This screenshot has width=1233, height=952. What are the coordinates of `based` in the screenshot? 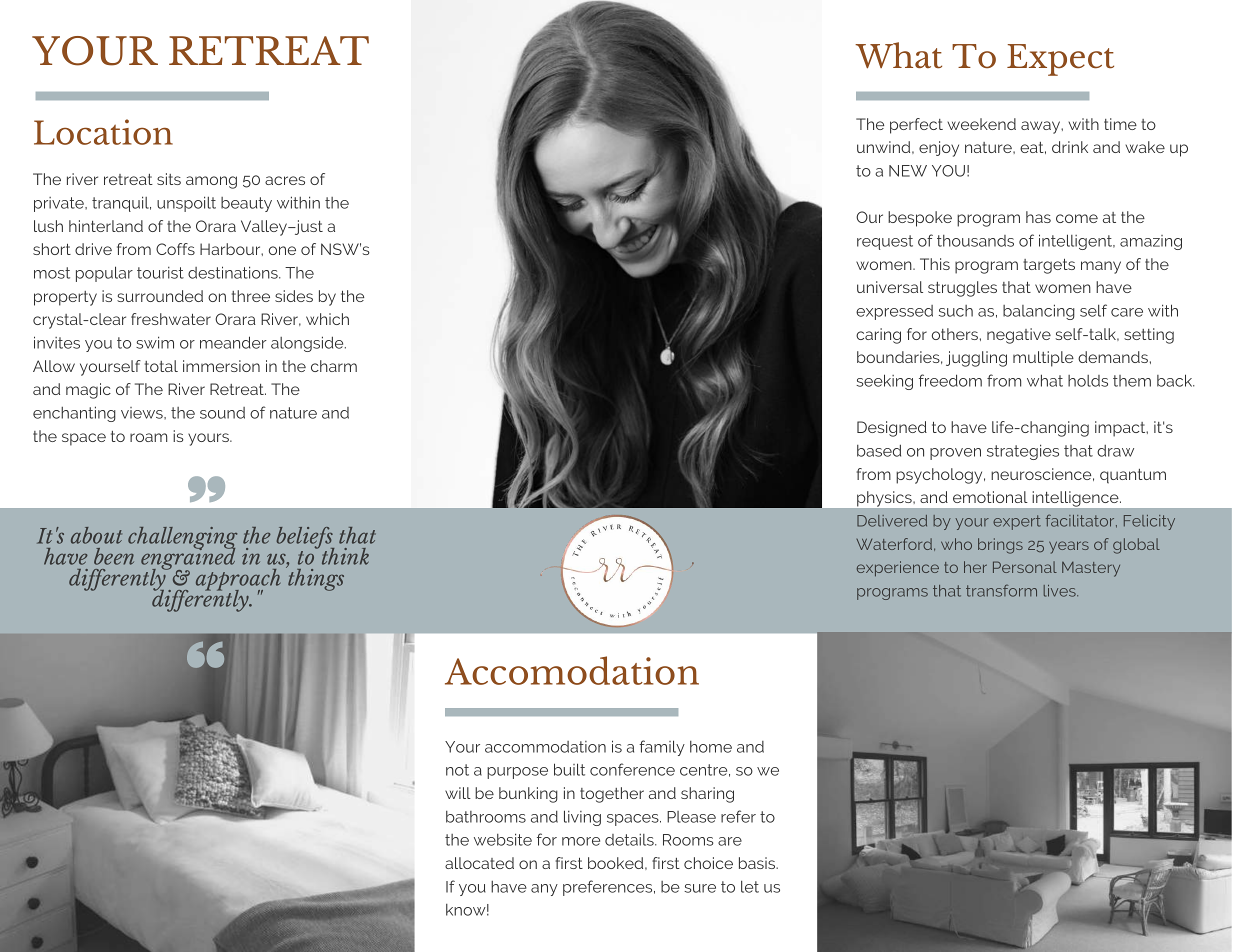 It's located at (879, 450).
